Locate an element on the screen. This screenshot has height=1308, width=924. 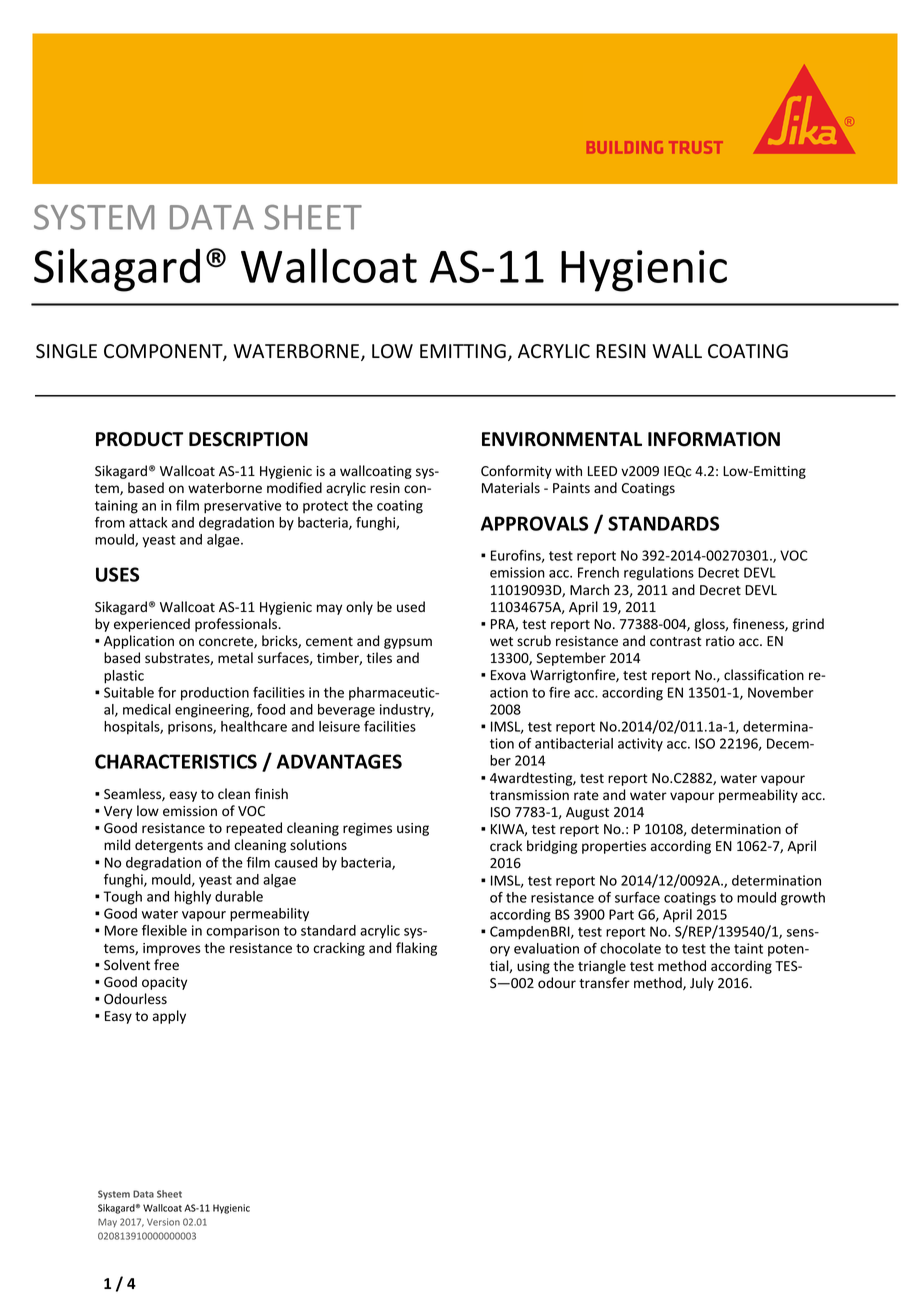
flaking is located at coordinates (416, 949).
